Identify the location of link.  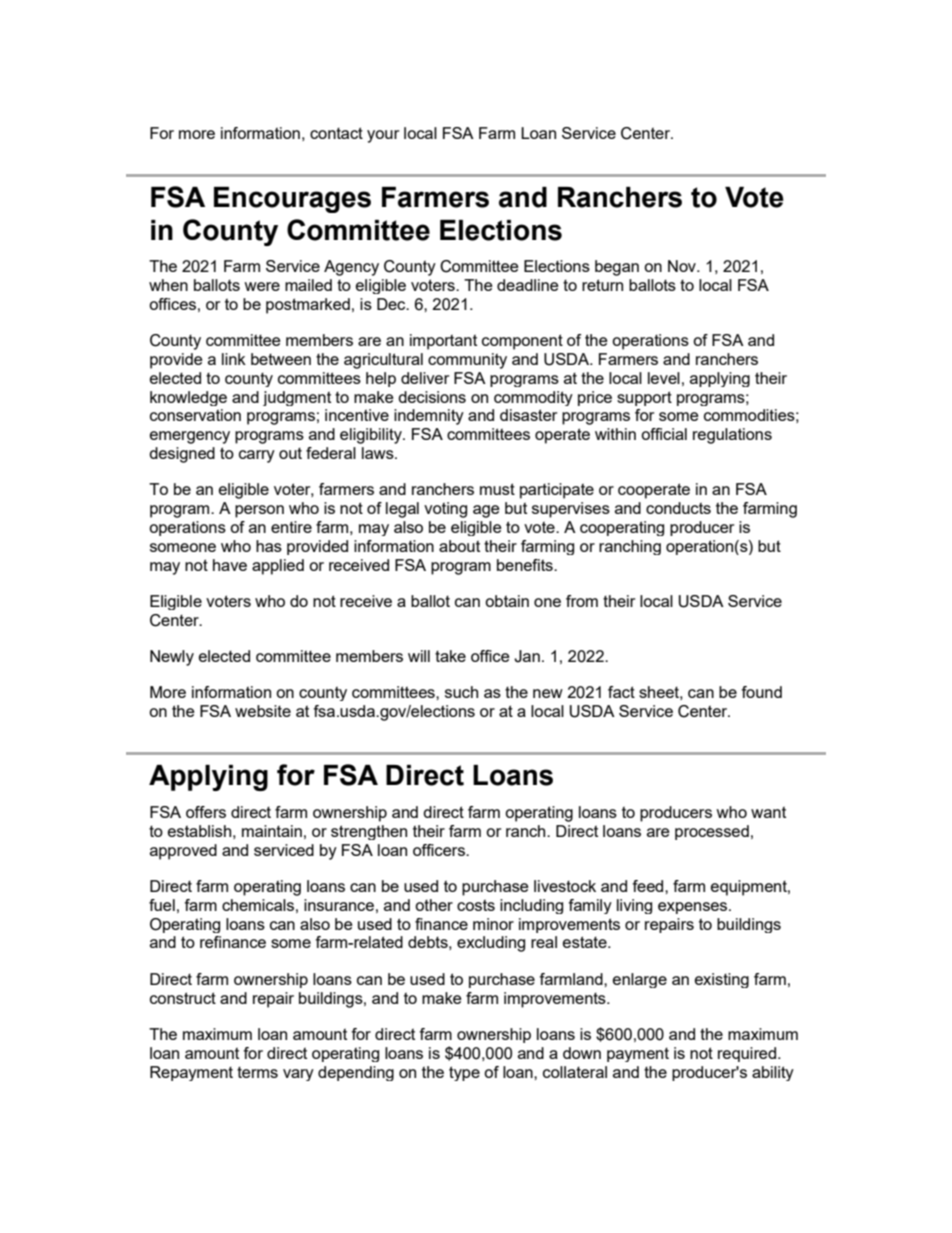
(234, 359).
